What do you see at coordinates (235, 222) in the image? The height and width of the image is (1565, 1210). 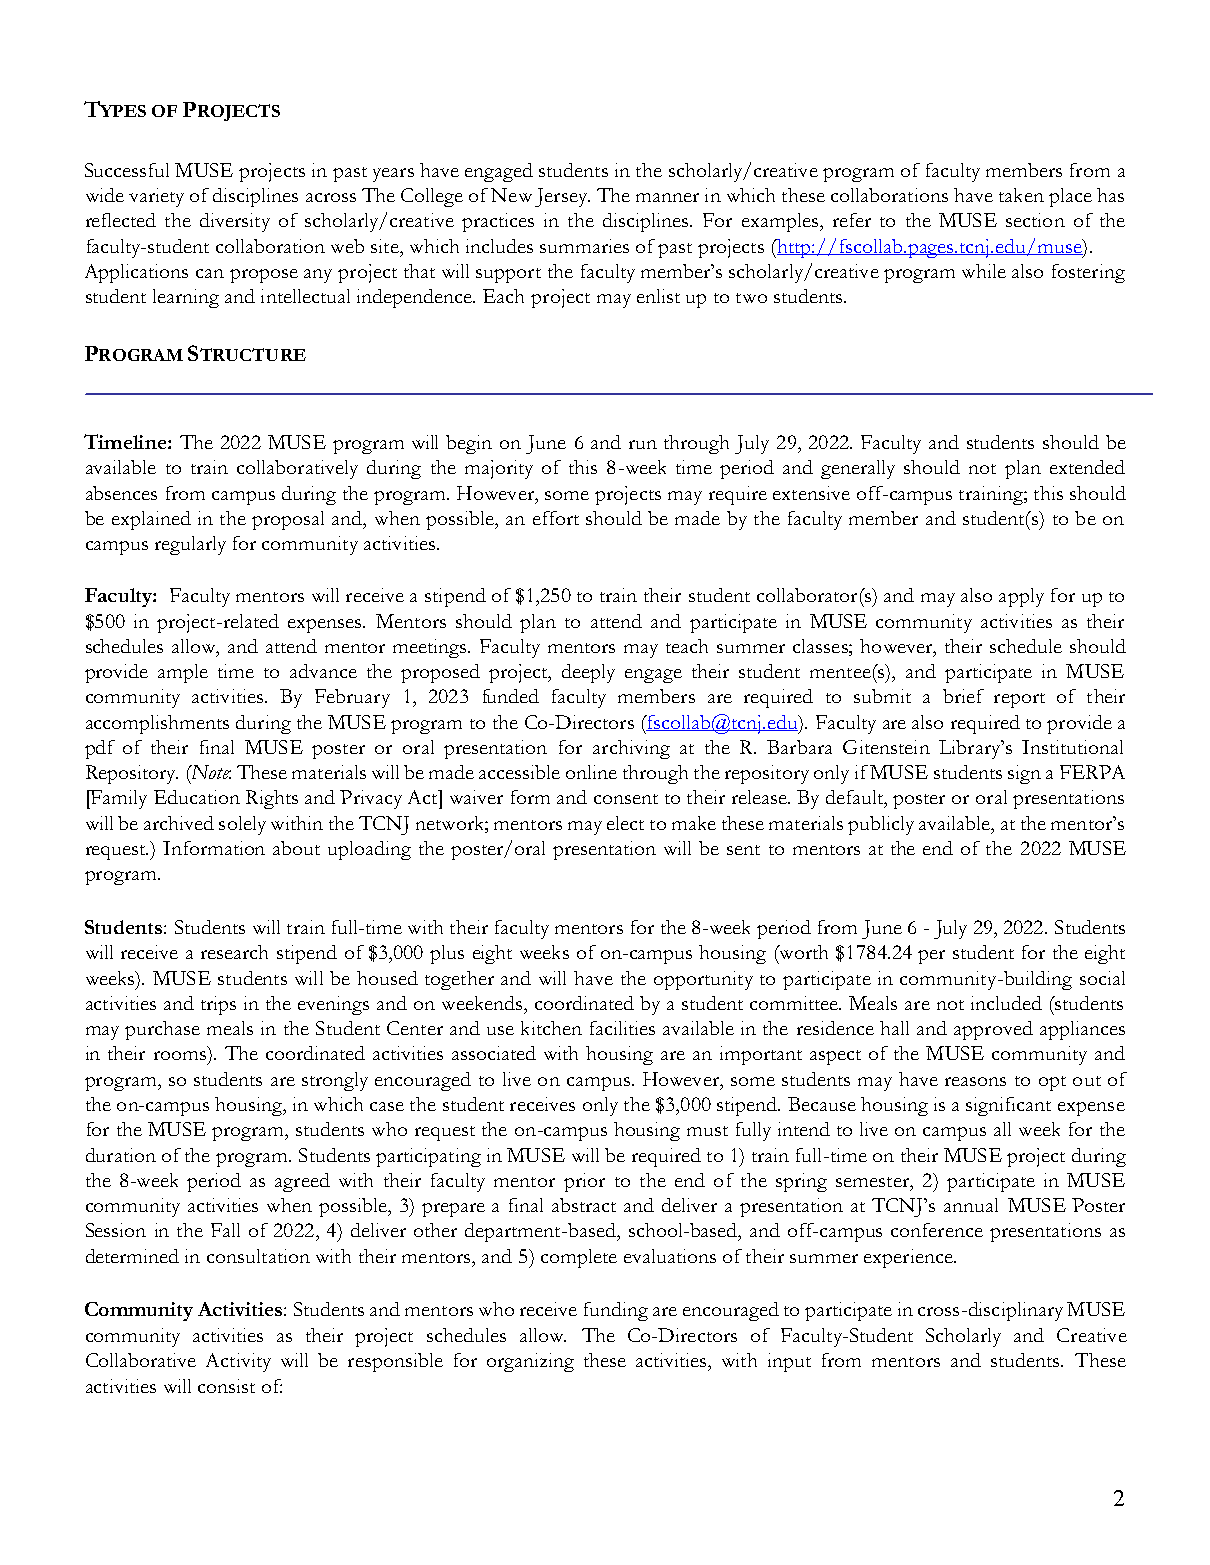 I see `diversity` at bounding box center [235, 222].
